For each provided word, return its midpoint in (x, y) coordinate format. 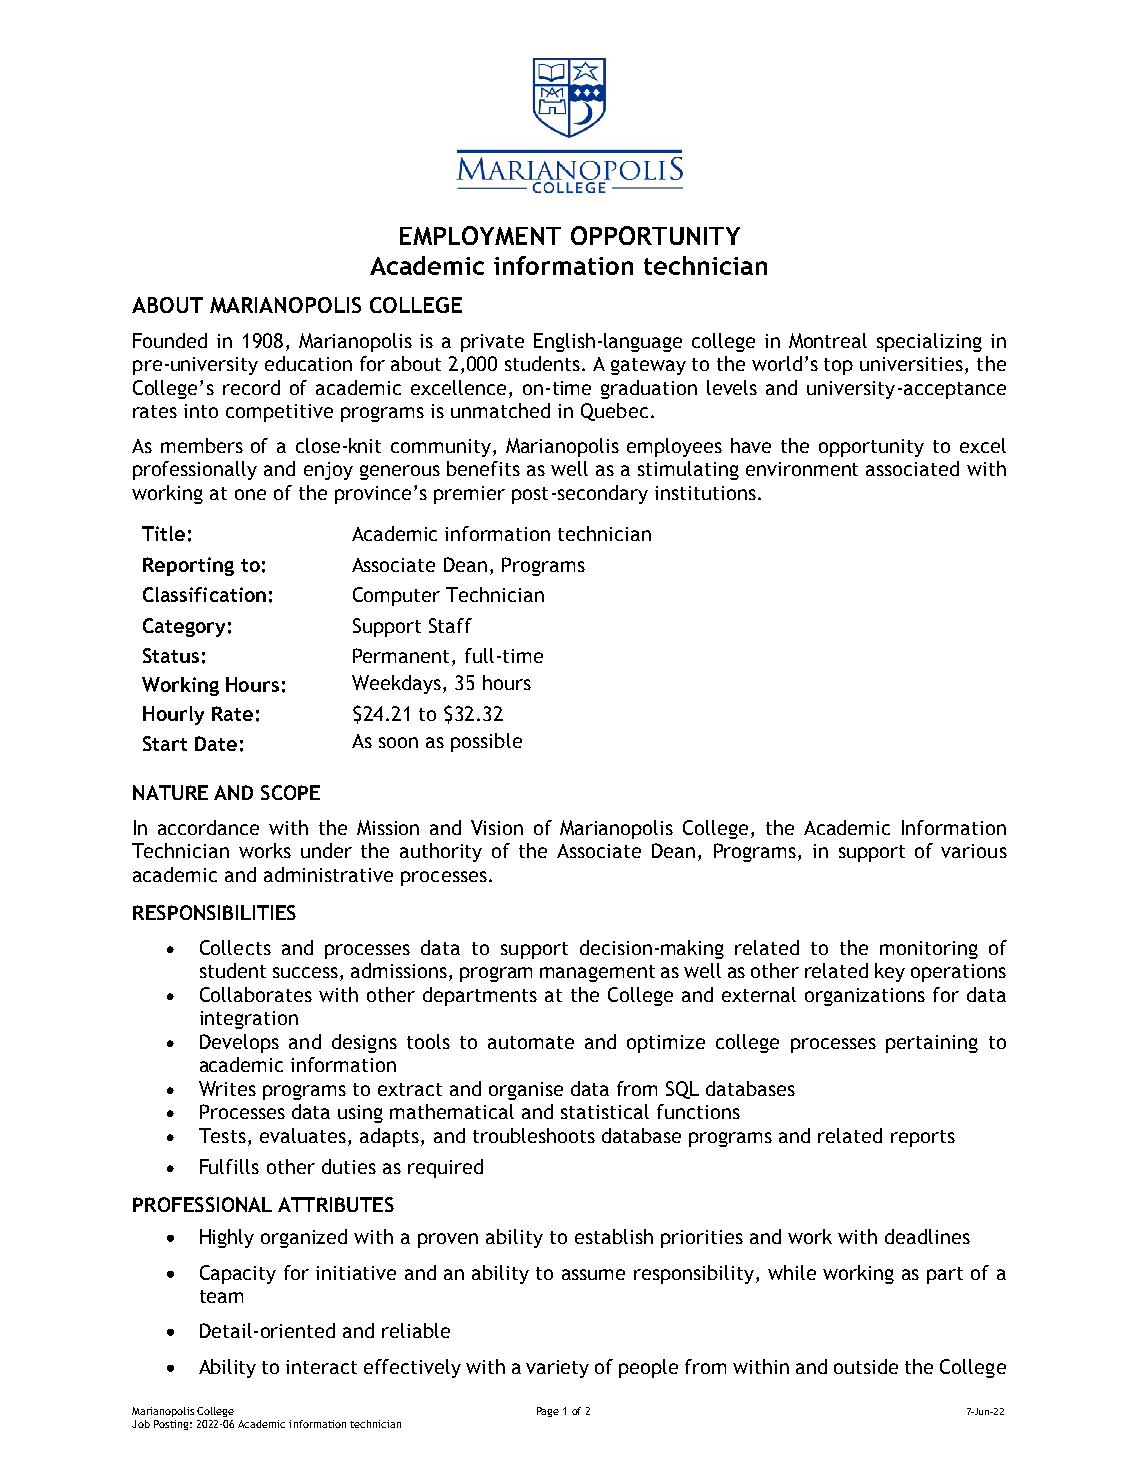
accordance (208, 827)
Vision (497, 827)
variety (557, 1369)
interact (321, 1367)
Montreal (828, 340)
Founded (170, 340)
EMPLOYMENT (480, 235)
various (974, 851)
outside (866, 1366)
